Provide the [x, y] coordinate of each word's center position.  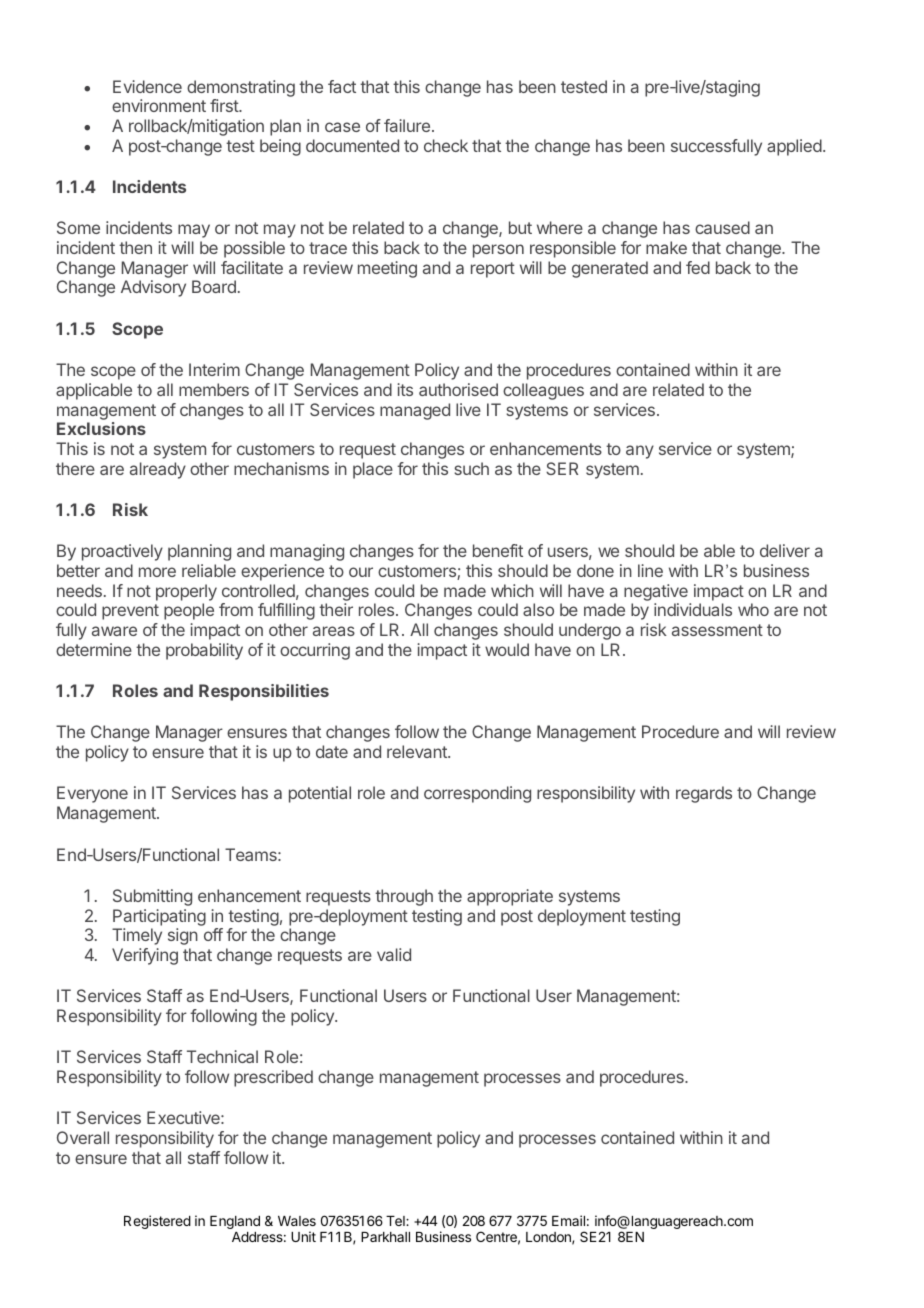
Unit [303, 1236]
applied [794, 147]
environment [159, 105]
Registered [157, 1222]
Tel [396, 1221]
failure [407, 125]
